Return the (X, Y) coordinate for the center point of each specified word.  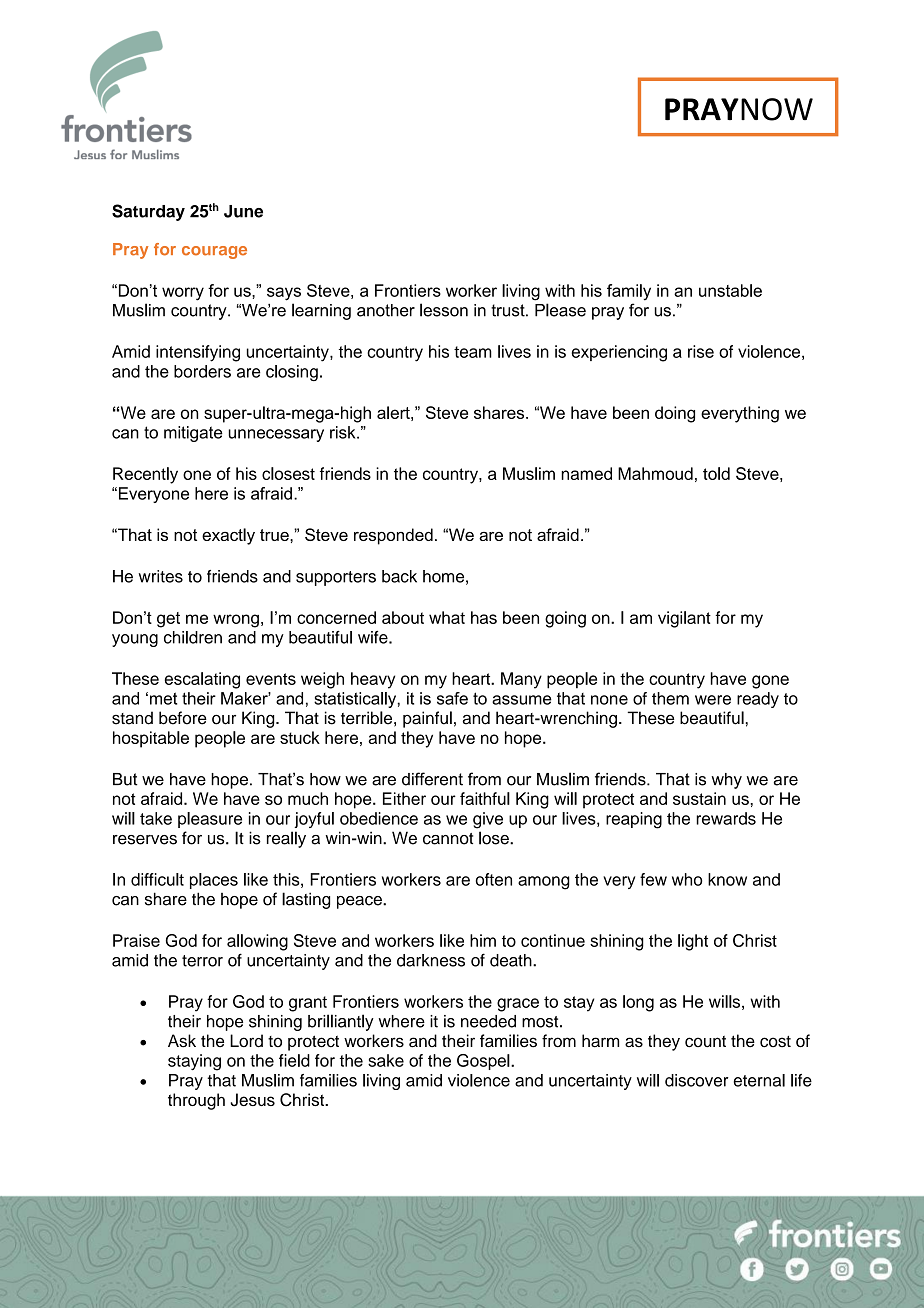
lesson (444, 310)
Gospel (484, 1062)
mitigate (193, 434)
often (494, 879)
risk (344, 432)
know (727, 879)
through (196, 1101)
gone (770, 682)
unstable (730, 290)
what (447, 617)
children (193, 637)
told (716, 473)
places (214, 881)
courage (214, 252)
